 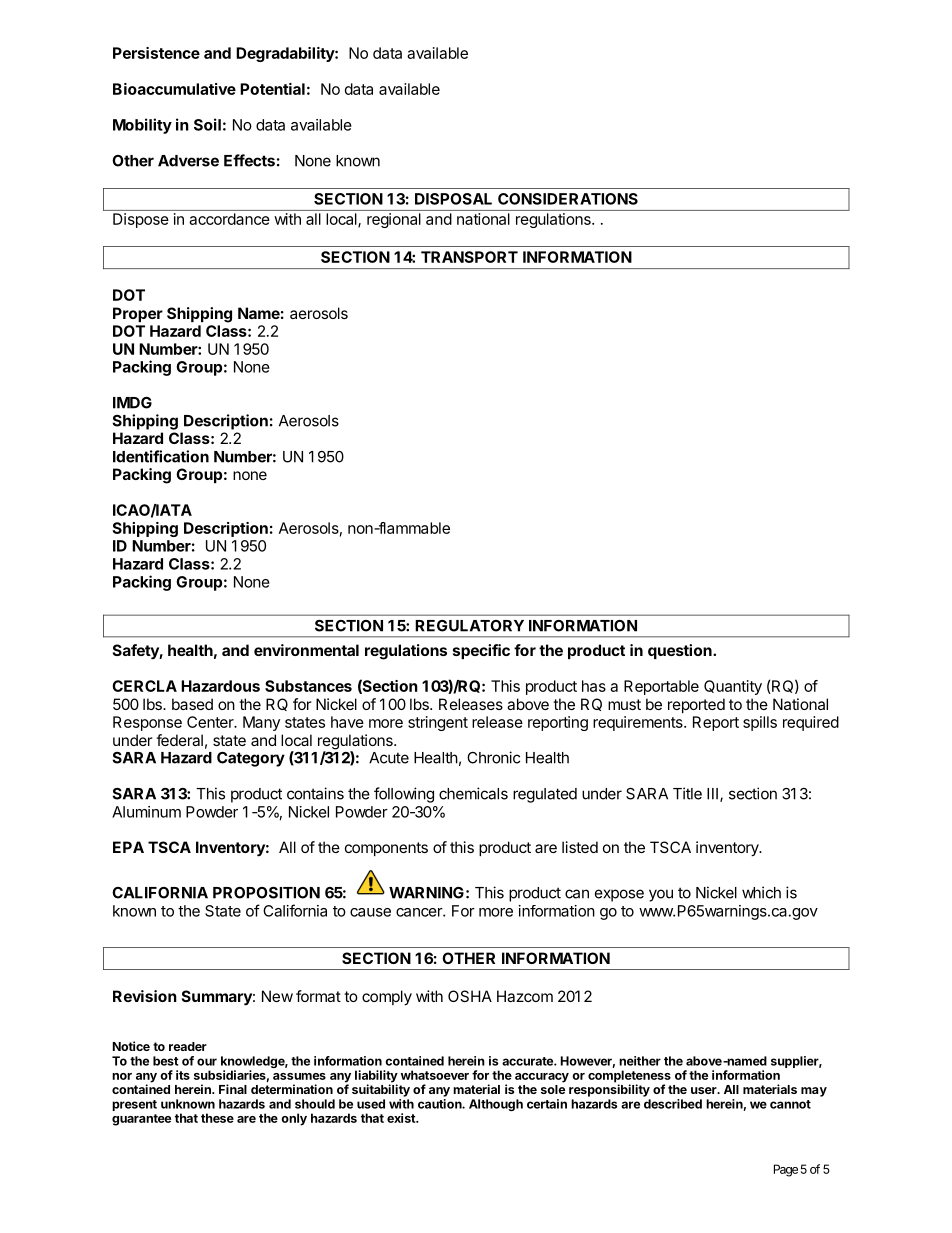 What do you see at coordinates (174, 89) in the screenshot?
I see `Bioaccumulative` at bounding box center [174, 89].
